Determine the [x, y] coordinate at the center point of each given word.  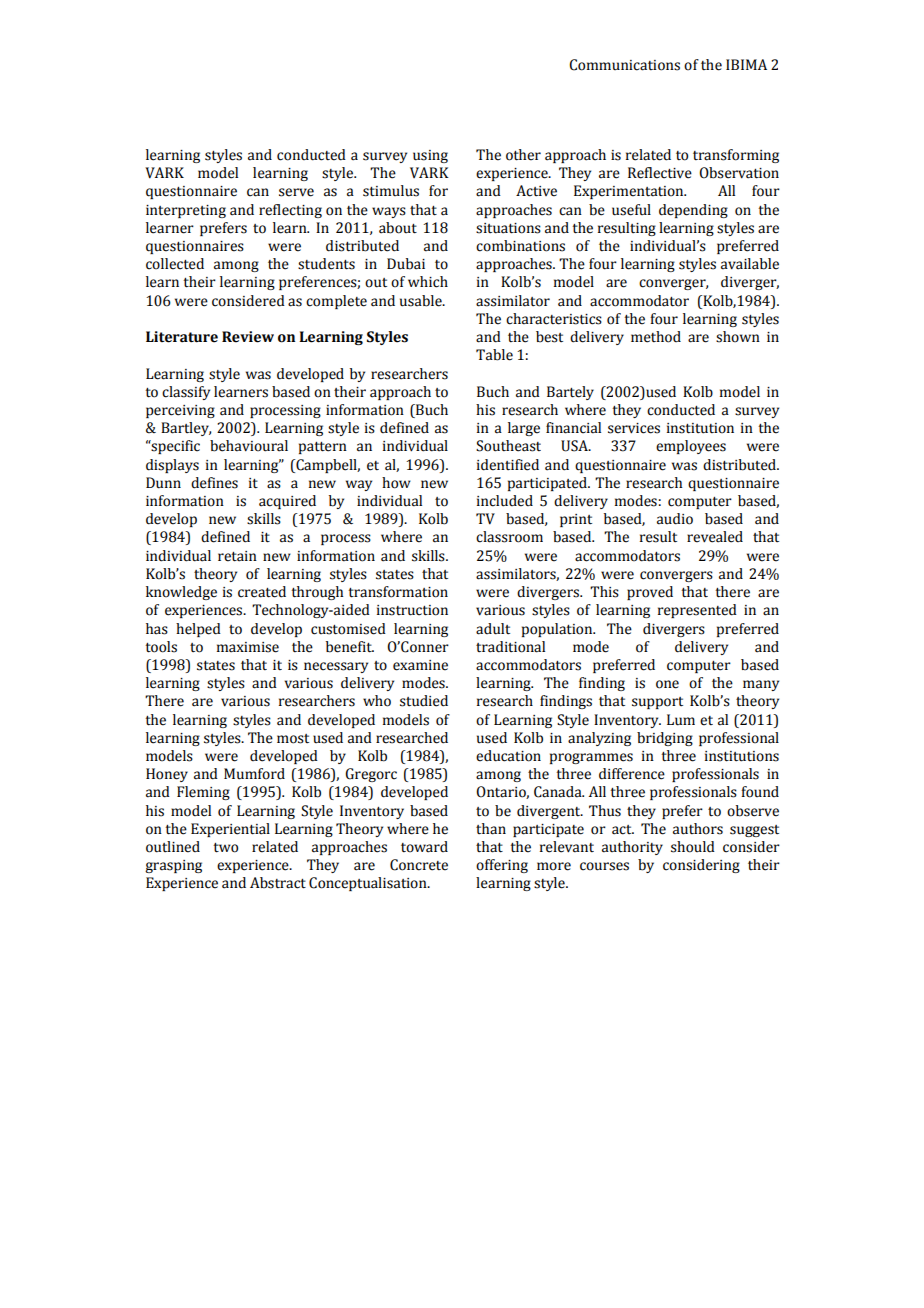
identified [508, 465]
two [225, 848]
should [693, 847]
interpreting [186, 211]
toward [424, 847]
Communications [624, 65]
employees [691, 447]
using [430, 156]
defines [214, 483]
